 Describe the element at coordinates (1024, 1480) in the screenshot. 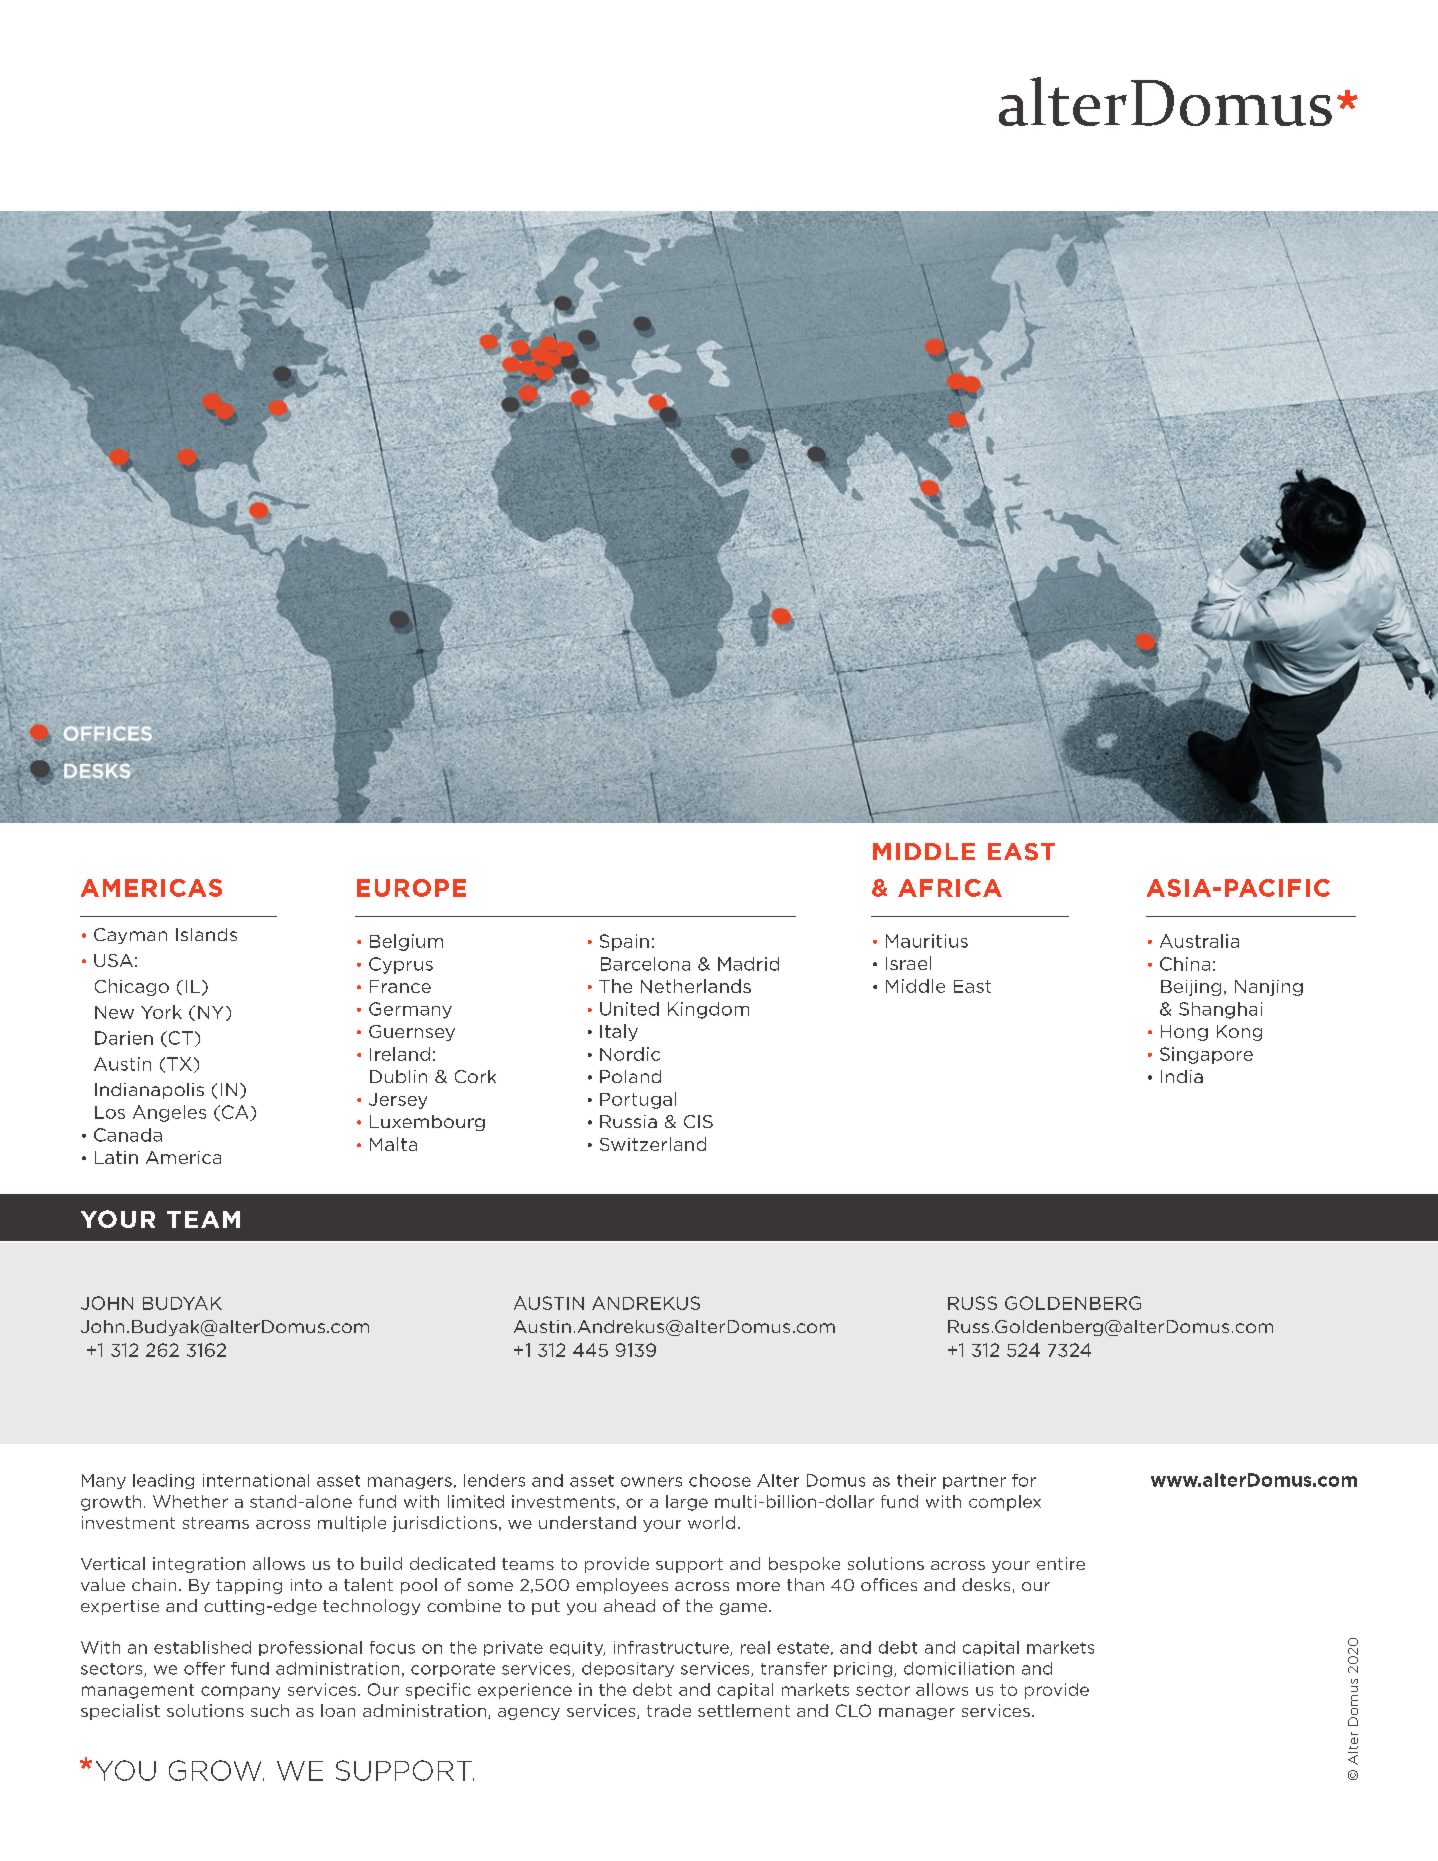

I see `for` at that location.
